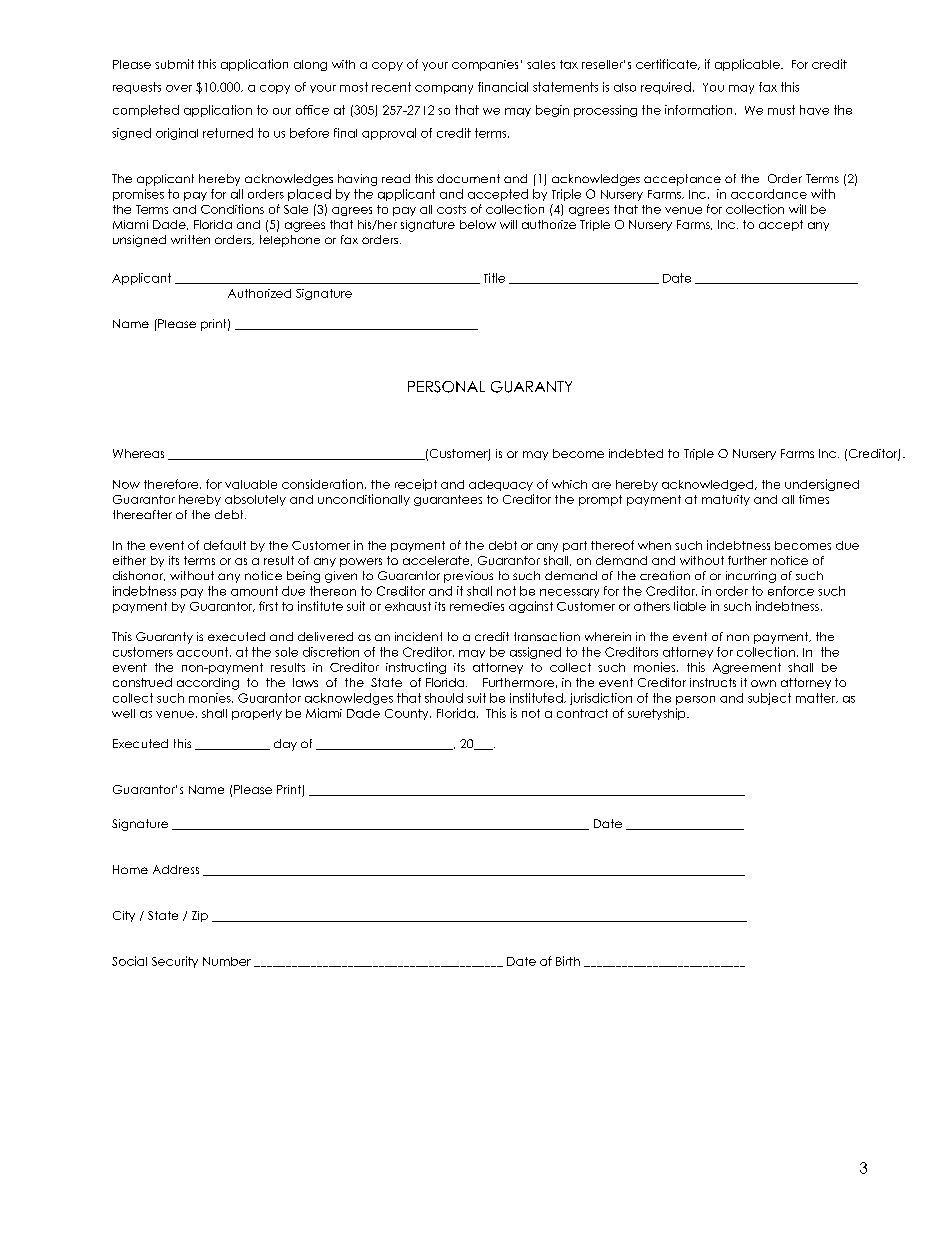  I want to click on written, so click(190, 239).
